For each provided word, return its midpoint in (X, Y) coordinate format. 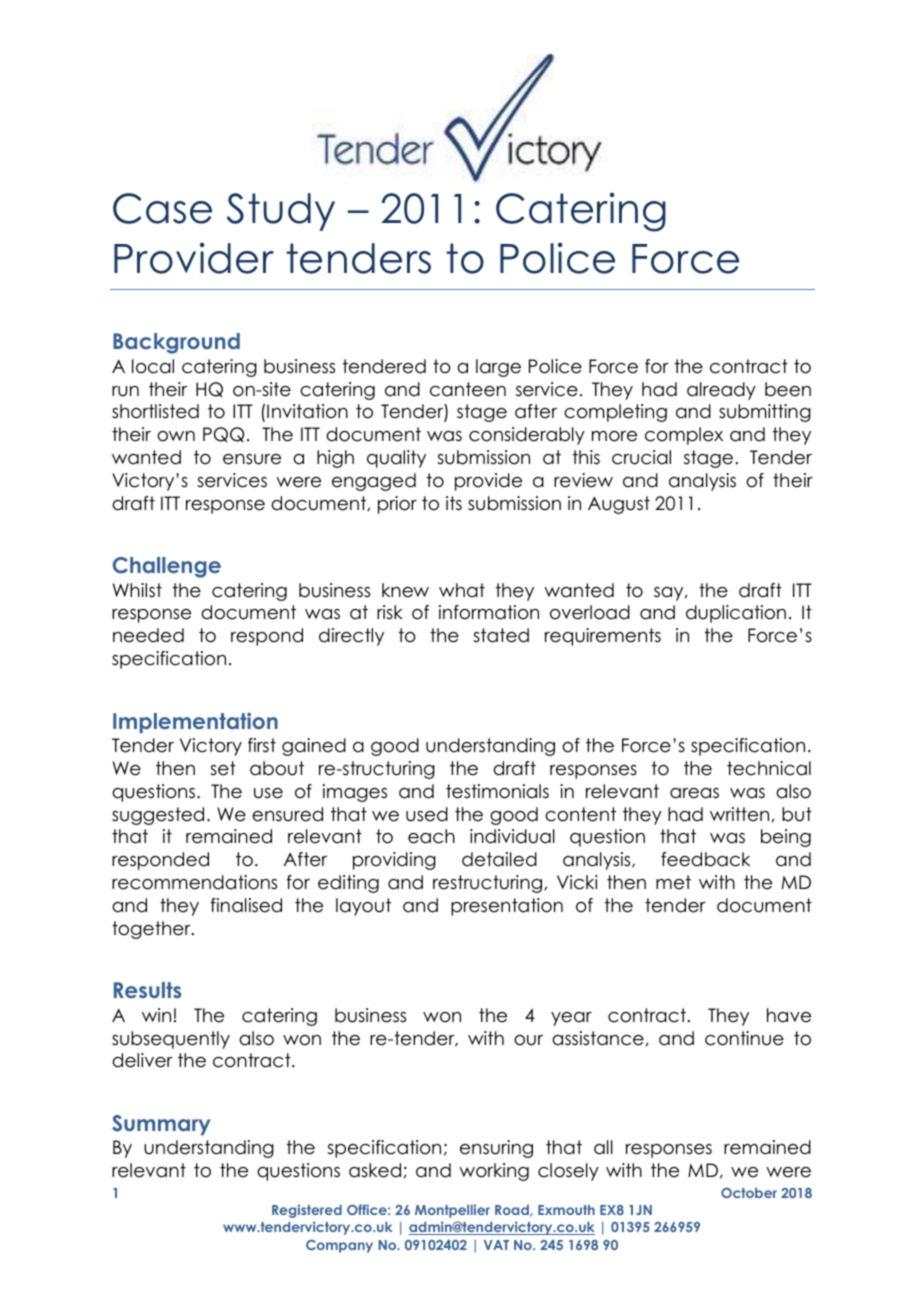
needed (148, 635)
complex (684, 436)
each (431, 836)
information (489, 612)
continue (744, 1038)
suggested (158, 816)
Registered (307, 1211)
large (498, 368)
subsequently (171, 1040)
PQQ (223, 434)
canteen (468, 389)
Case (162, 208)
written (739, 814)
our (528, 1040)
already (721, 391)
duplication (736, 614)
